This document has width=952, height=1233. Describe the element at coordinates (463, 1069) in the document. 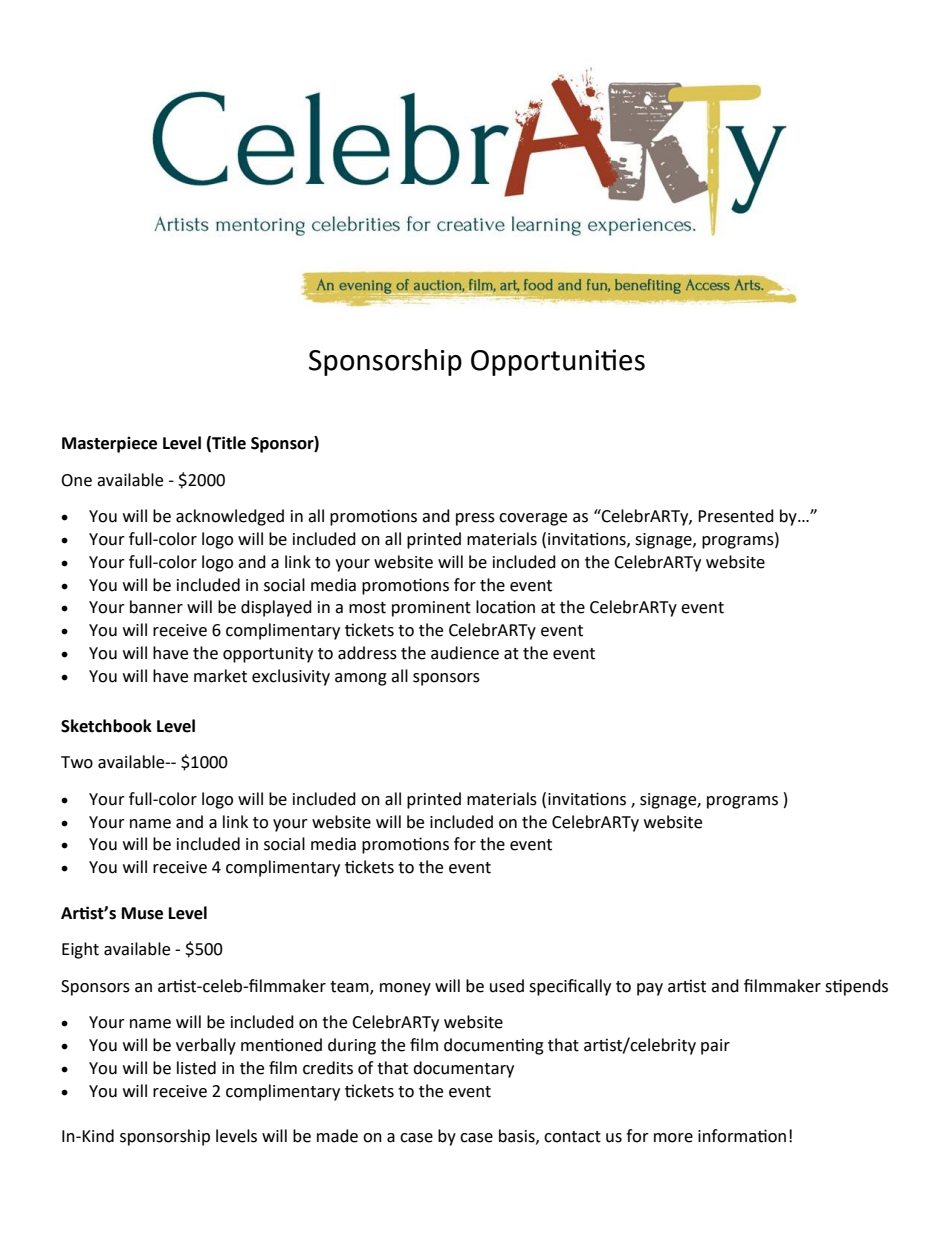

I see `documentary` at that location.
